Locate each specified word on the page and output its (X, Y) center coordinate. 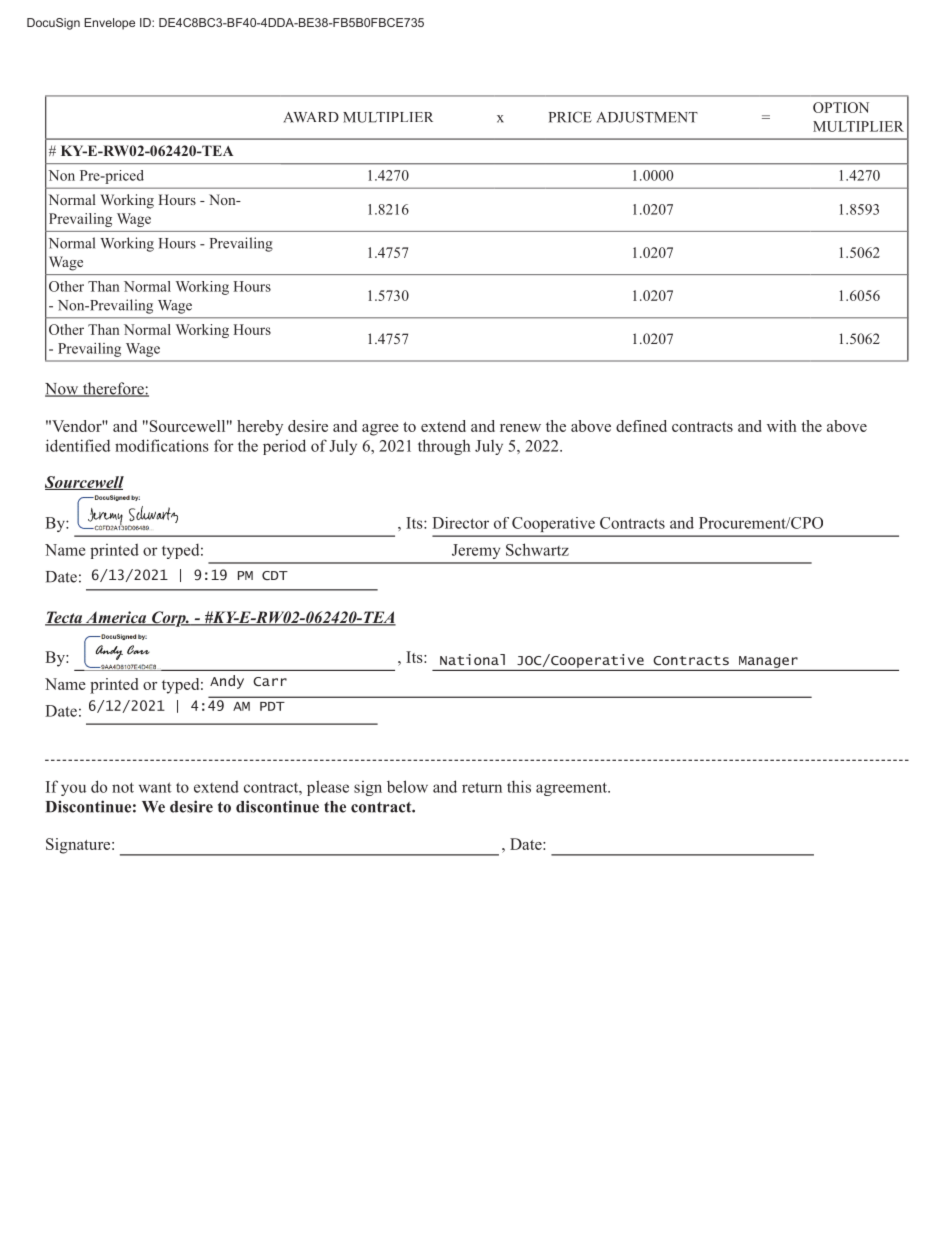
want (155, 787)
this (519, 786)
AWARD (311, 117)
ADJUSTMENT (647, 117)
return (482, 787)
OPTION (841, 107)
